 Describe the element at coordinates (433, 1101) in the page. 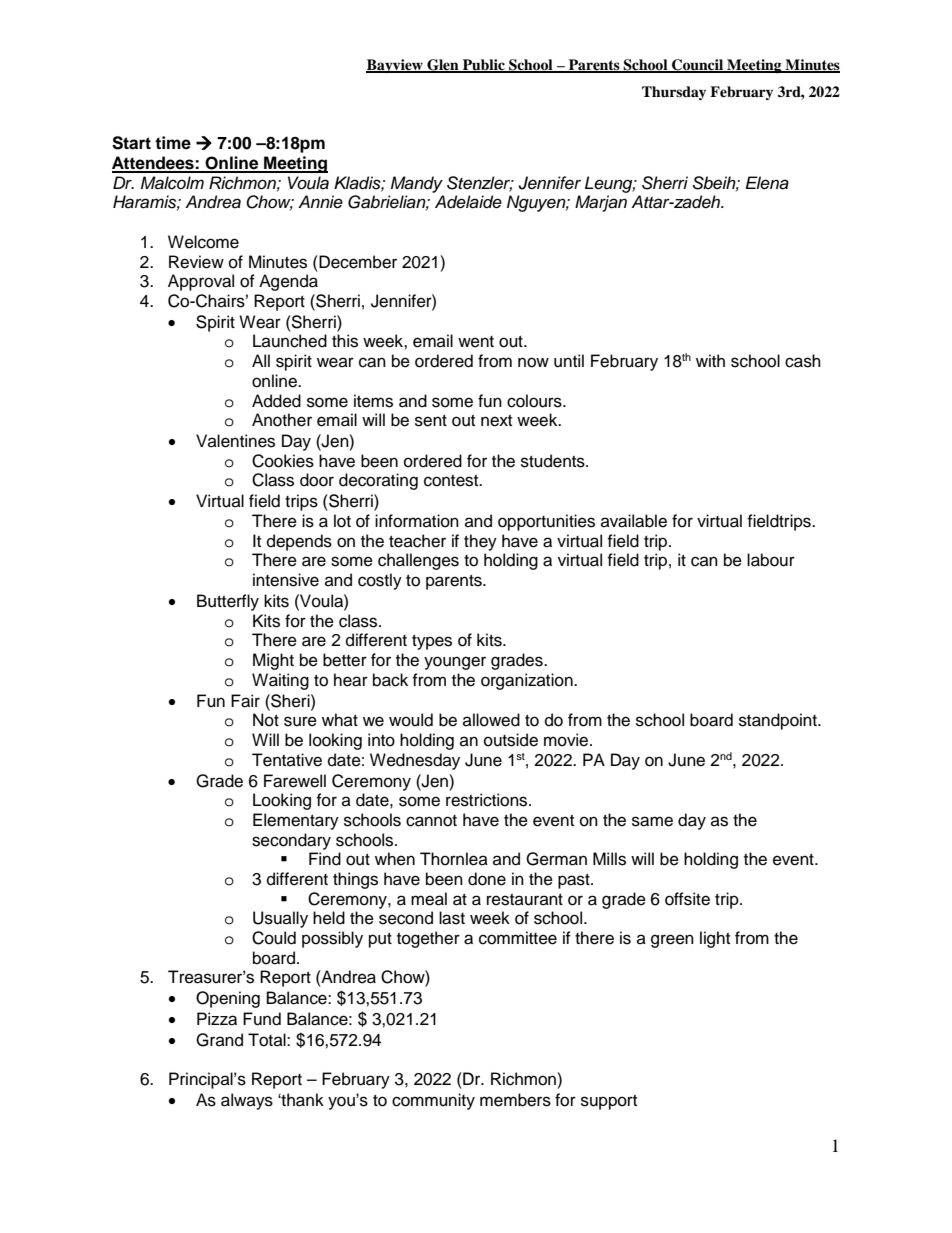

I see `community` at that location.
